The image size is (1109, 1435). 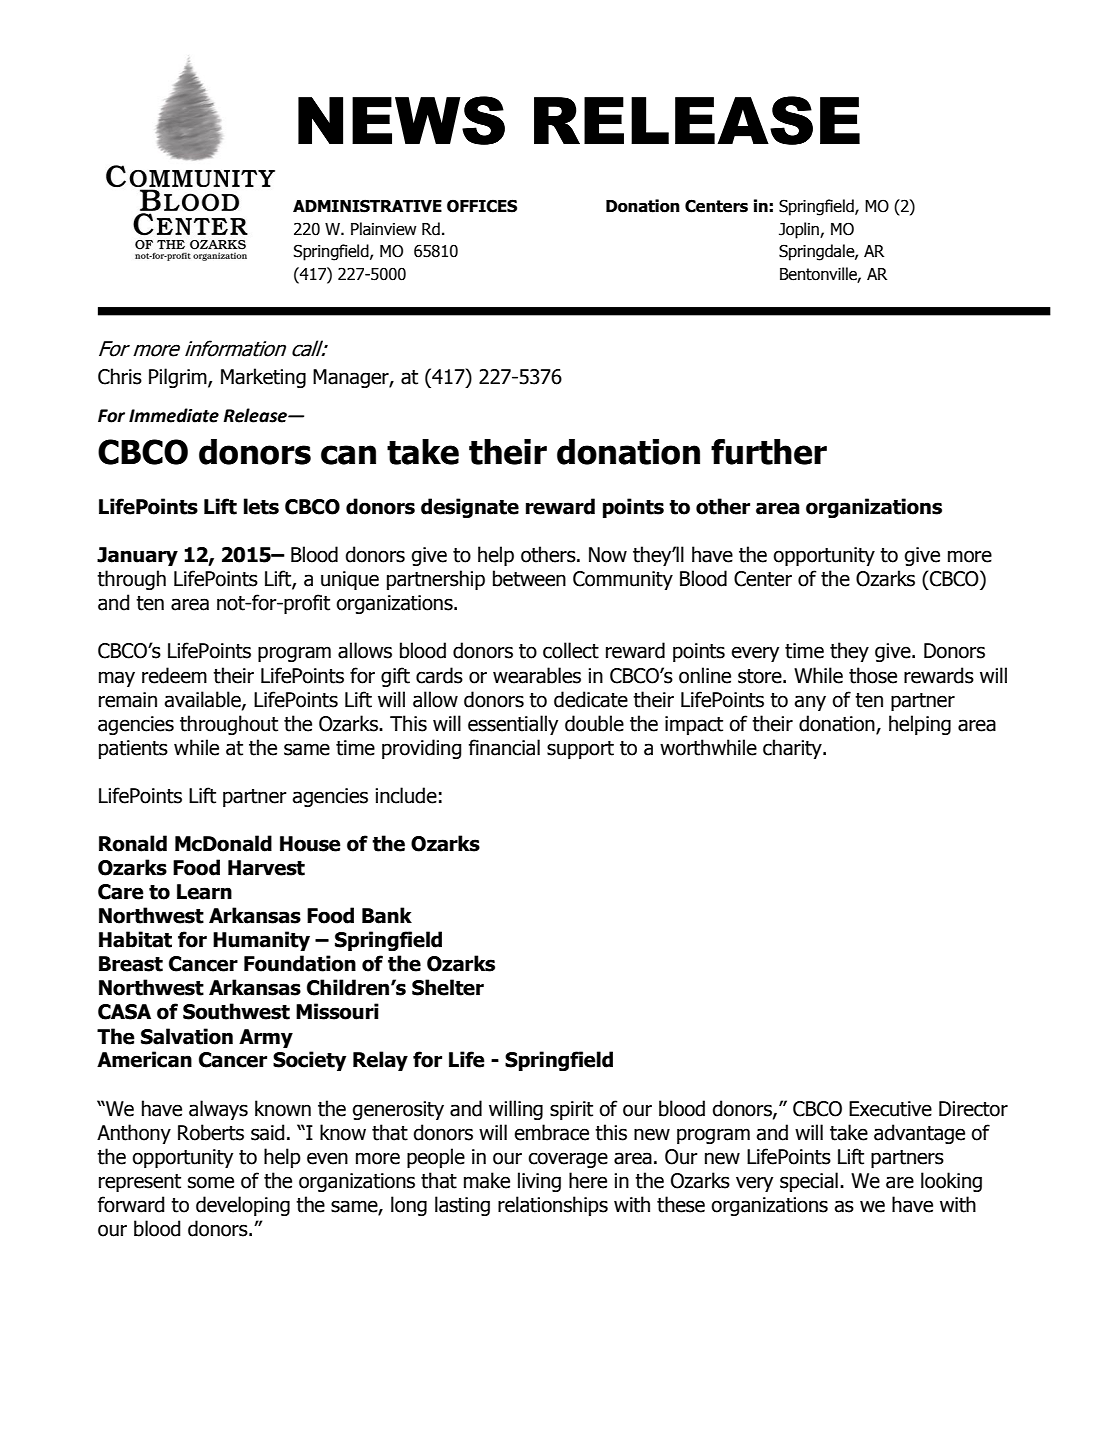 What do you see at coordinates (769, 452) in the screenshot?
I see `further` at bounding box center [769, 452].
